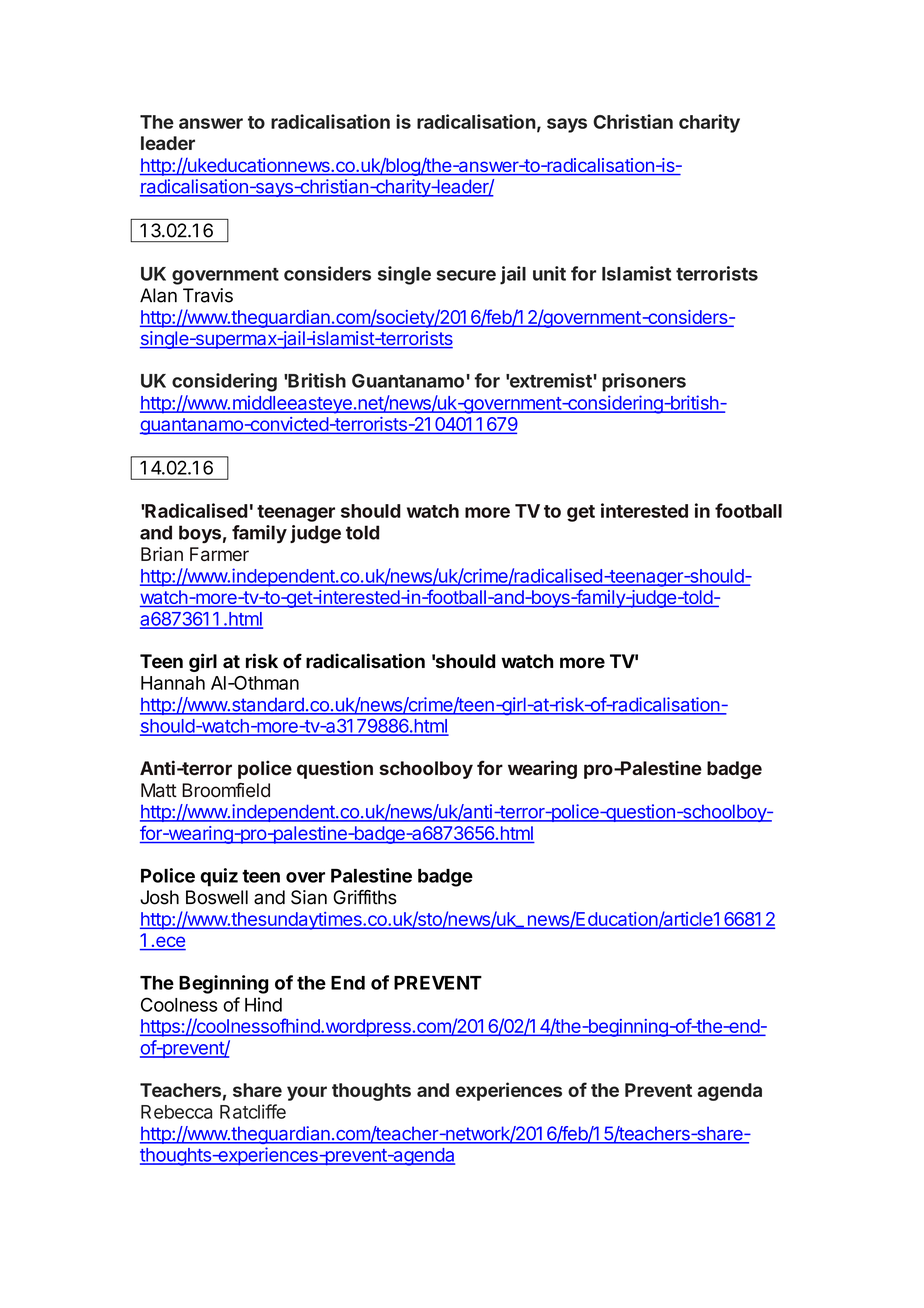 This image has width=924, height=1308. Describe the element at coordinates (365, 897) in the image. I see `Griffiths` at that location.
